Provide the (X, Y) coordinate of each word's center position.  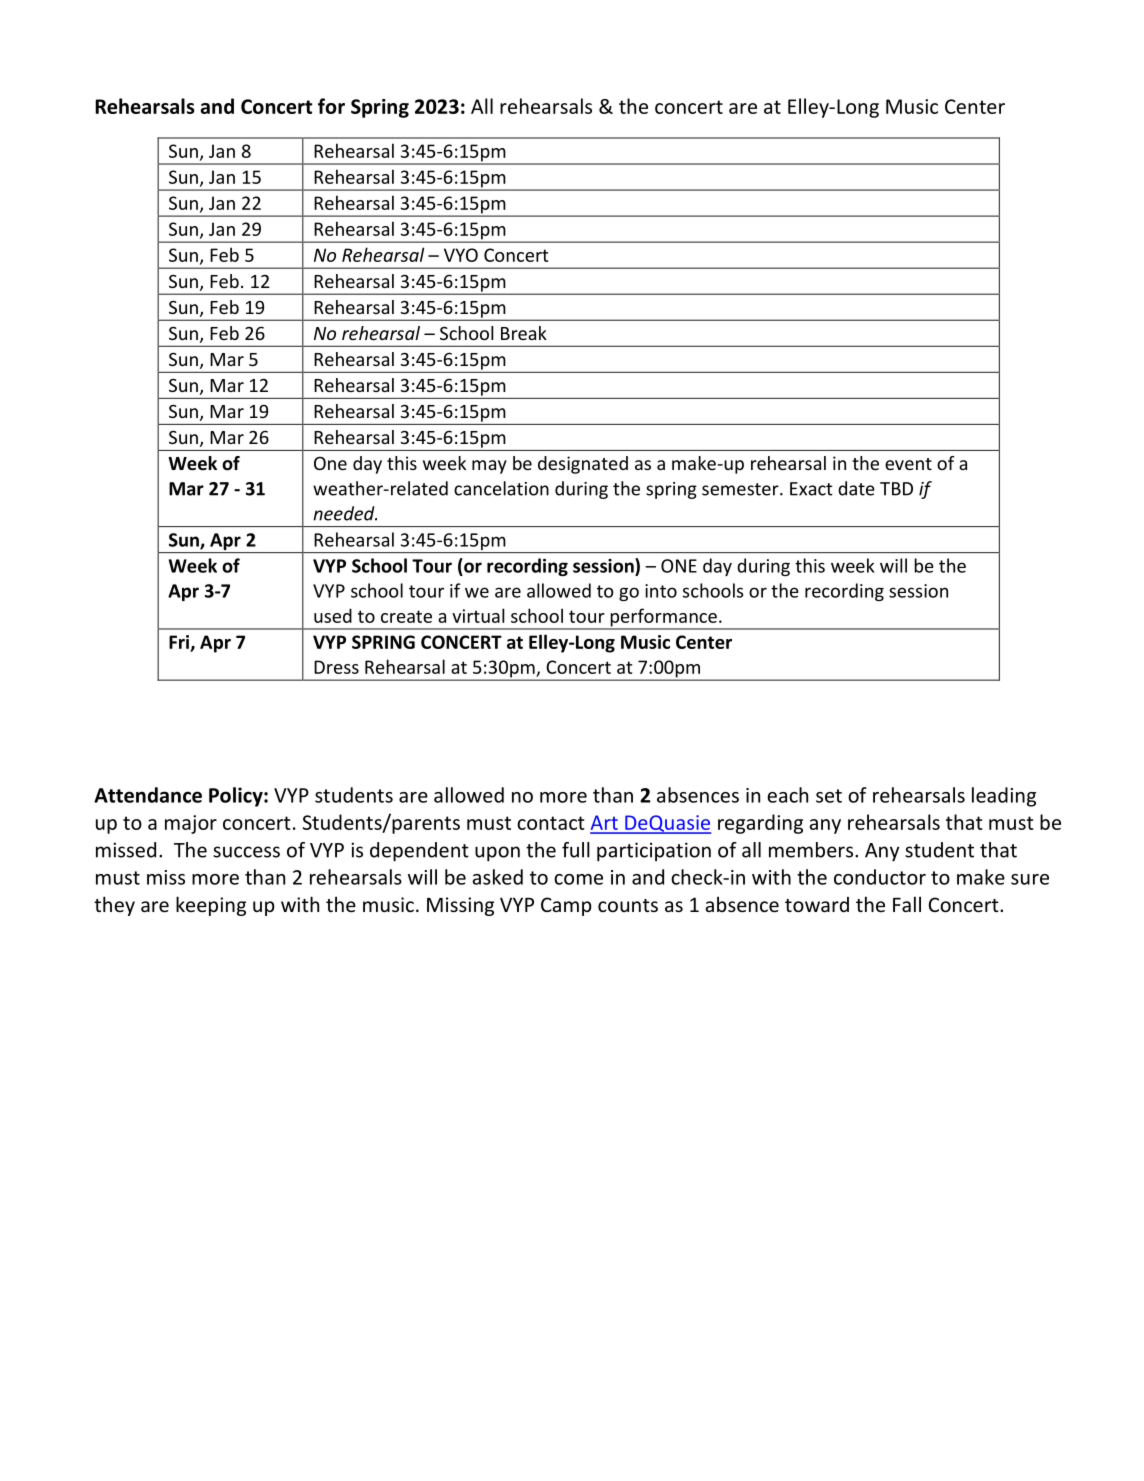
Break (524, 333)
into (661, 591)
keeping (211, 906)
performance (663, 618)
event (908, 464)
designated (583, 465)
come (578, 879)
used (333, 615)
